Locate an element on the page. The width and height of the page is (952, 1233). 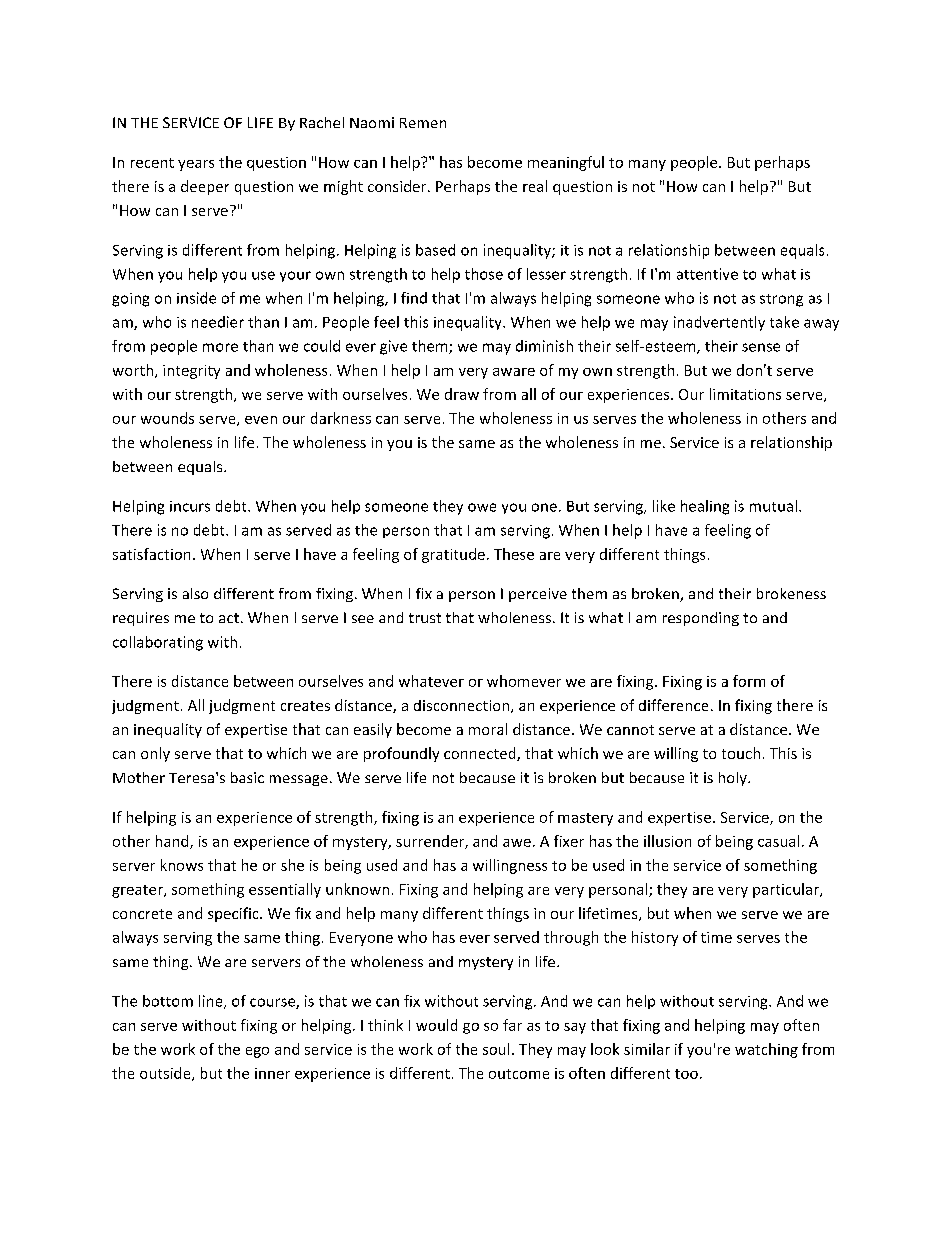
integrity is located at coordinates (191, 372).
